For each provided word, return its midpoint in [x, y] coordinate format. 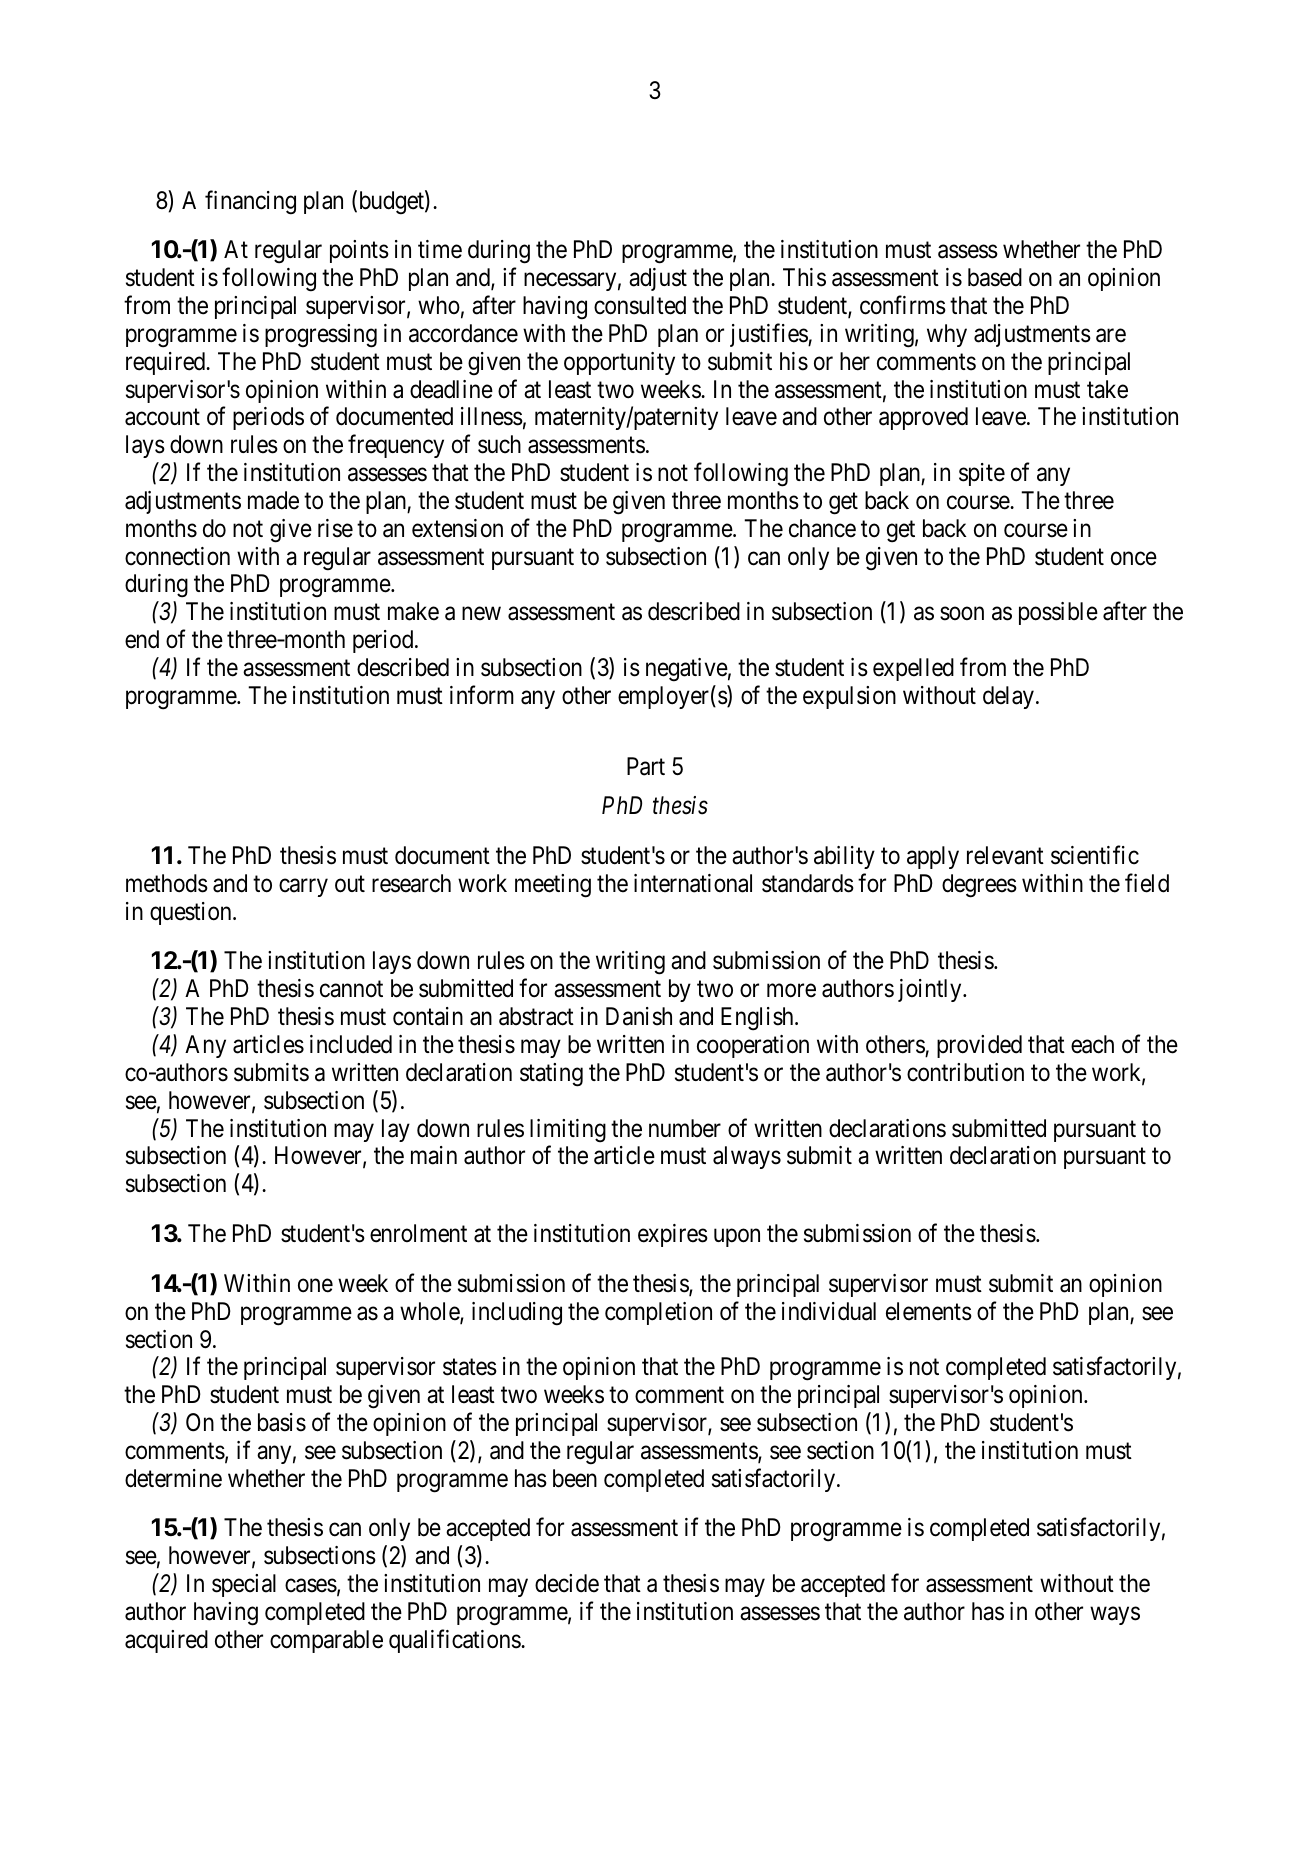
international [693, 883]
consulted [640, 305]
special [244, 1585]
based [995, 277]
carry [303, 888]
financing [250, 202]
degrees [979, 886]
